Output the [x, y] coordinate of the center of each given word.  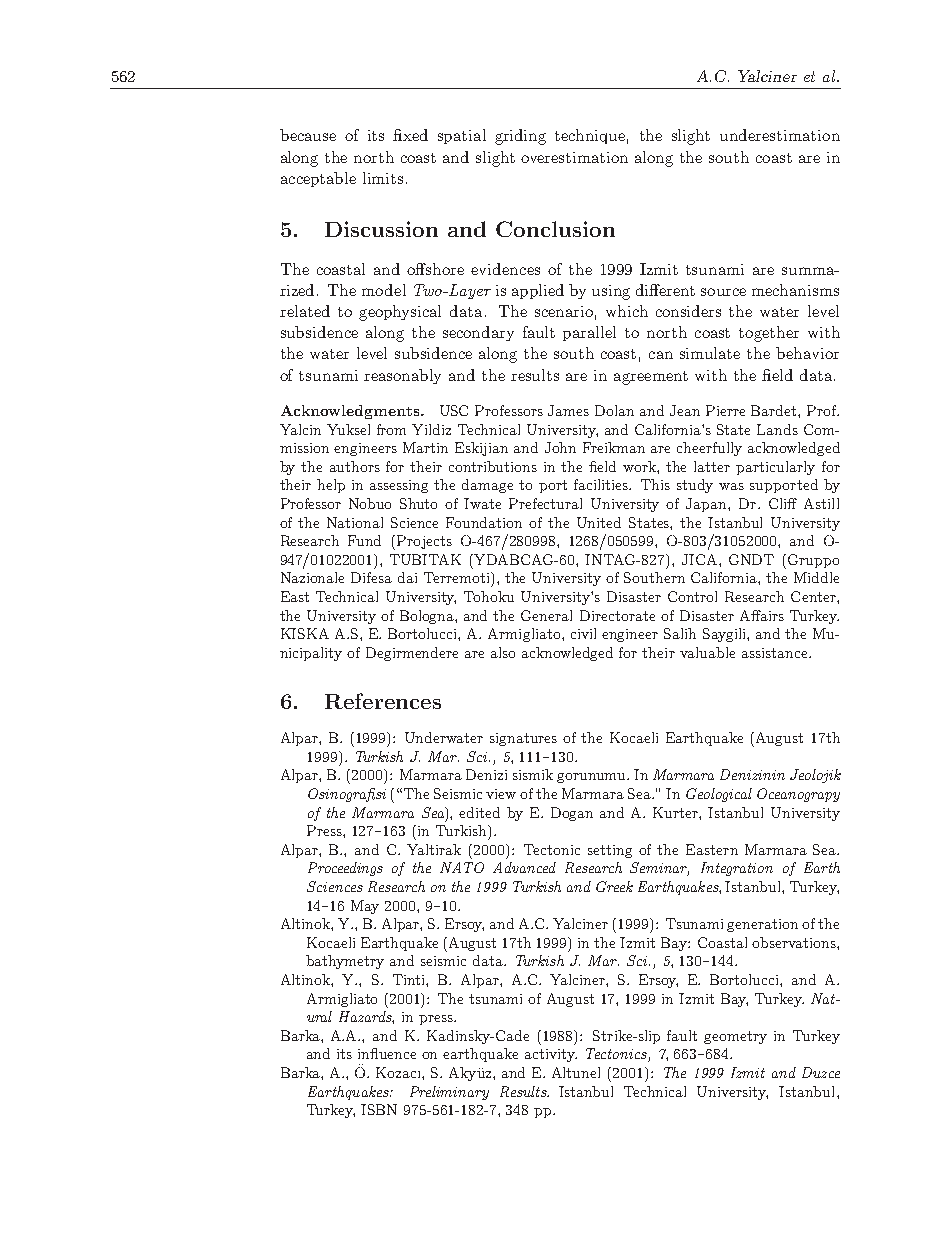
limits [383, 178]
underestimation [780, 135]
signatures [523, 739]
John [560, 447]
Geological [719, 795]
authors [355, 466]
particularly [775, 468]
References [383, 701]
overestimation [574, 157]
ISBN [379, 1109]
